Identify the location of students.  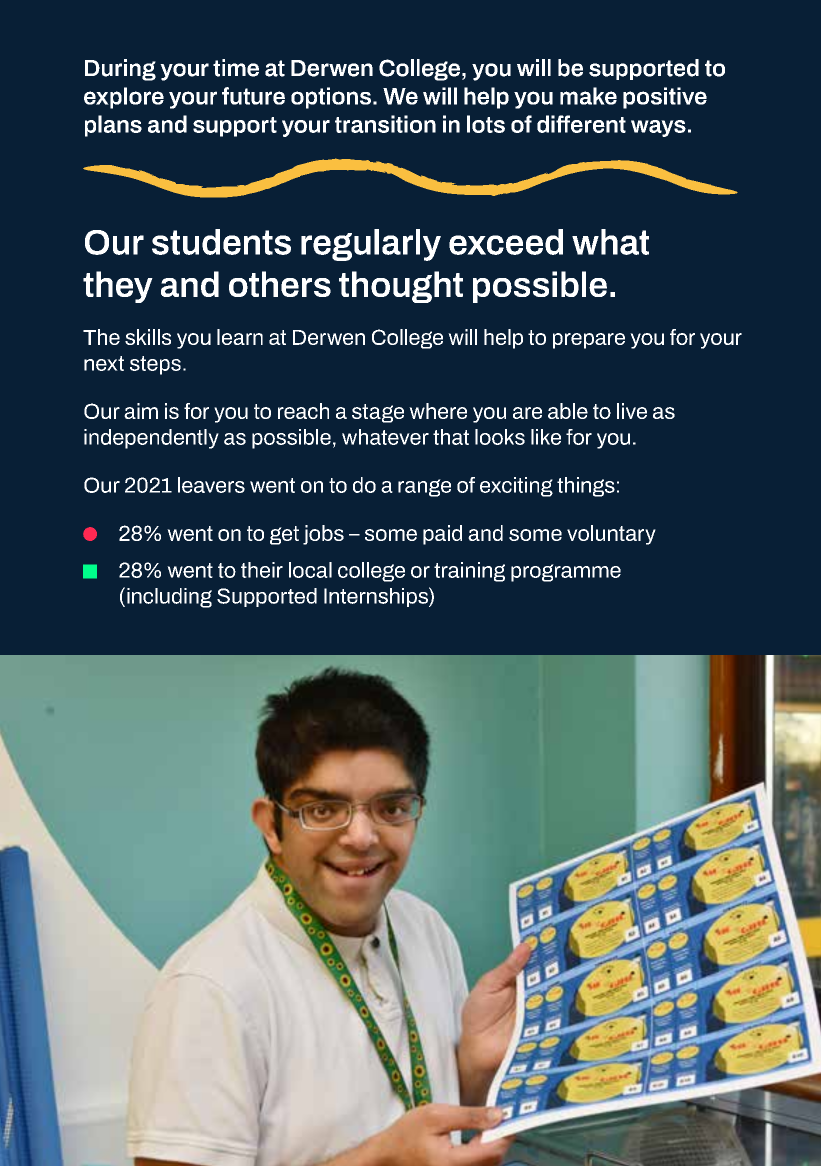
(221, 242).
